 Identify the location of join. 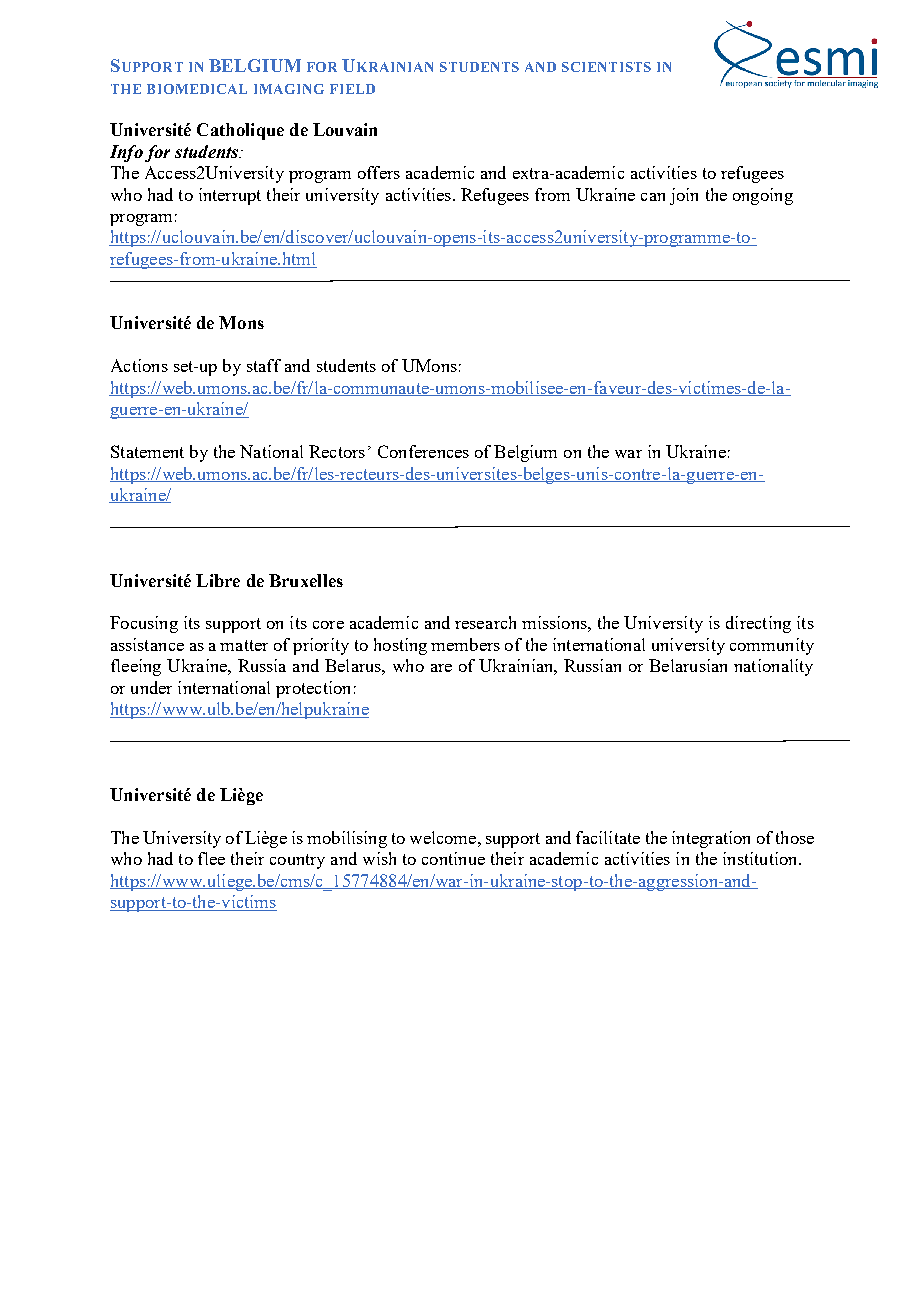
(684, 196).
